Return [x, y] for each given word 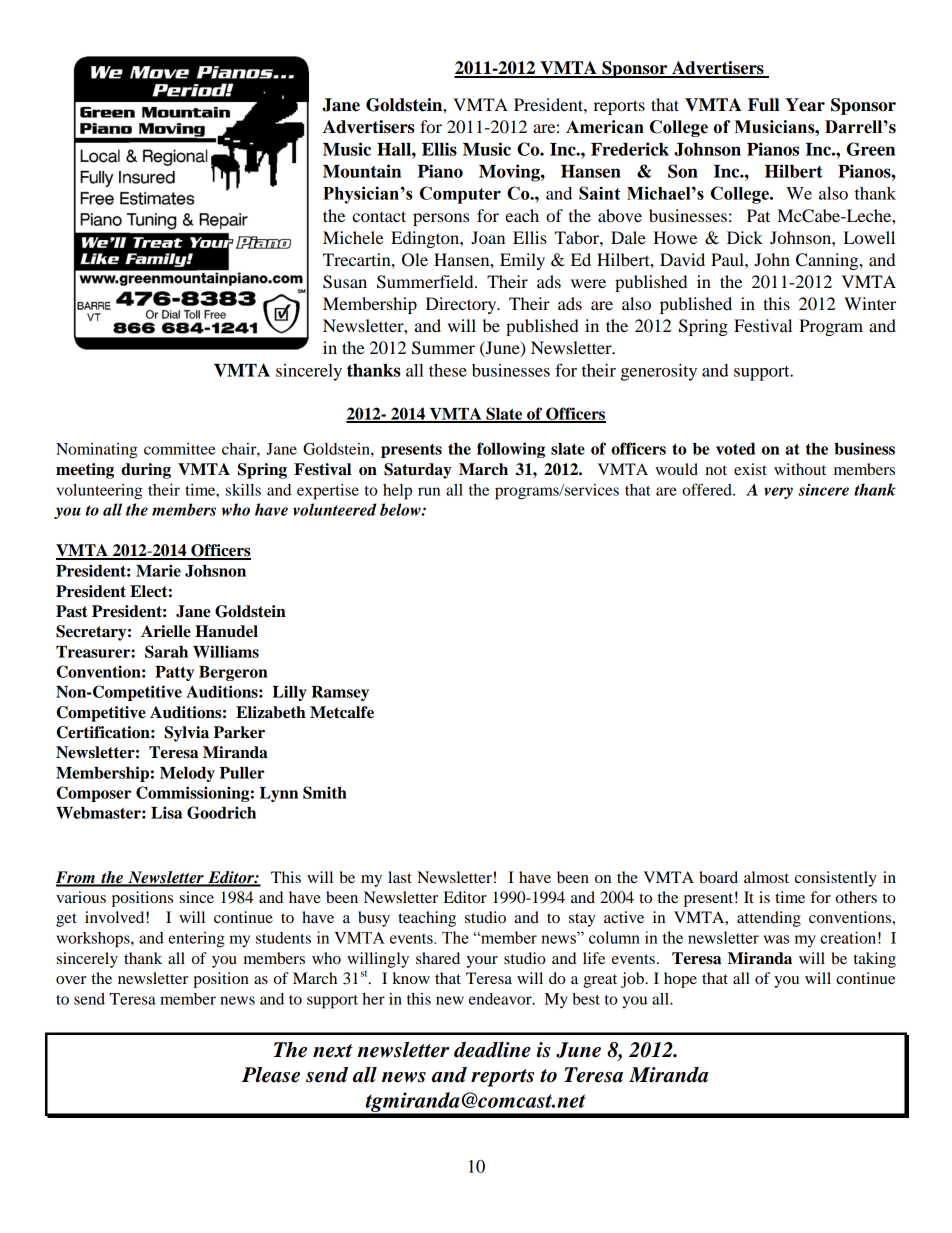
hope [680, 980]
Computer [460, 195]
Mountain [362, 171]
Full [763, 105]
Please [271, 1075]
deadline [492, 1050]
